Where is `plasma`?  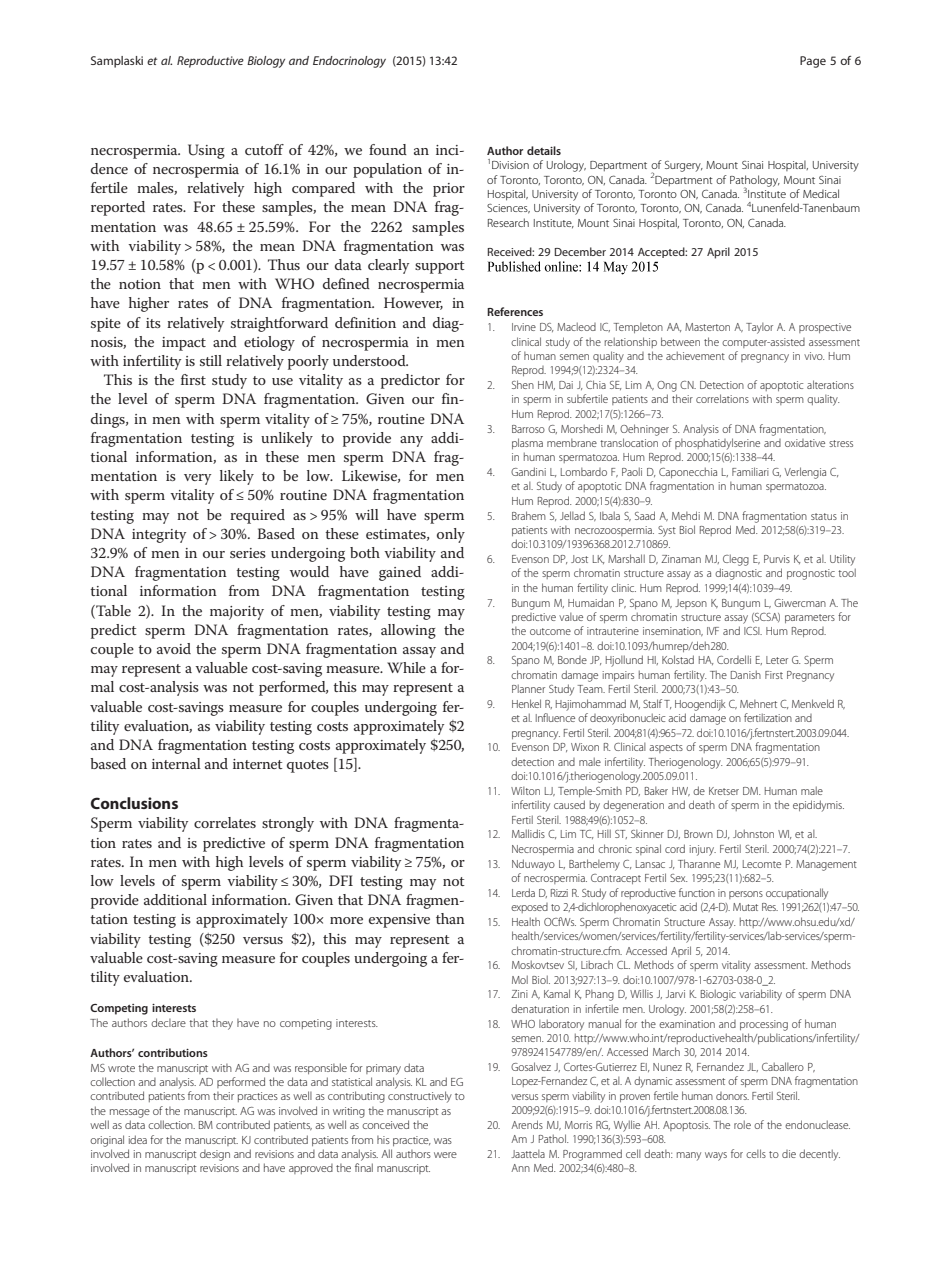
plasma is located at coordinates (527, 443).
